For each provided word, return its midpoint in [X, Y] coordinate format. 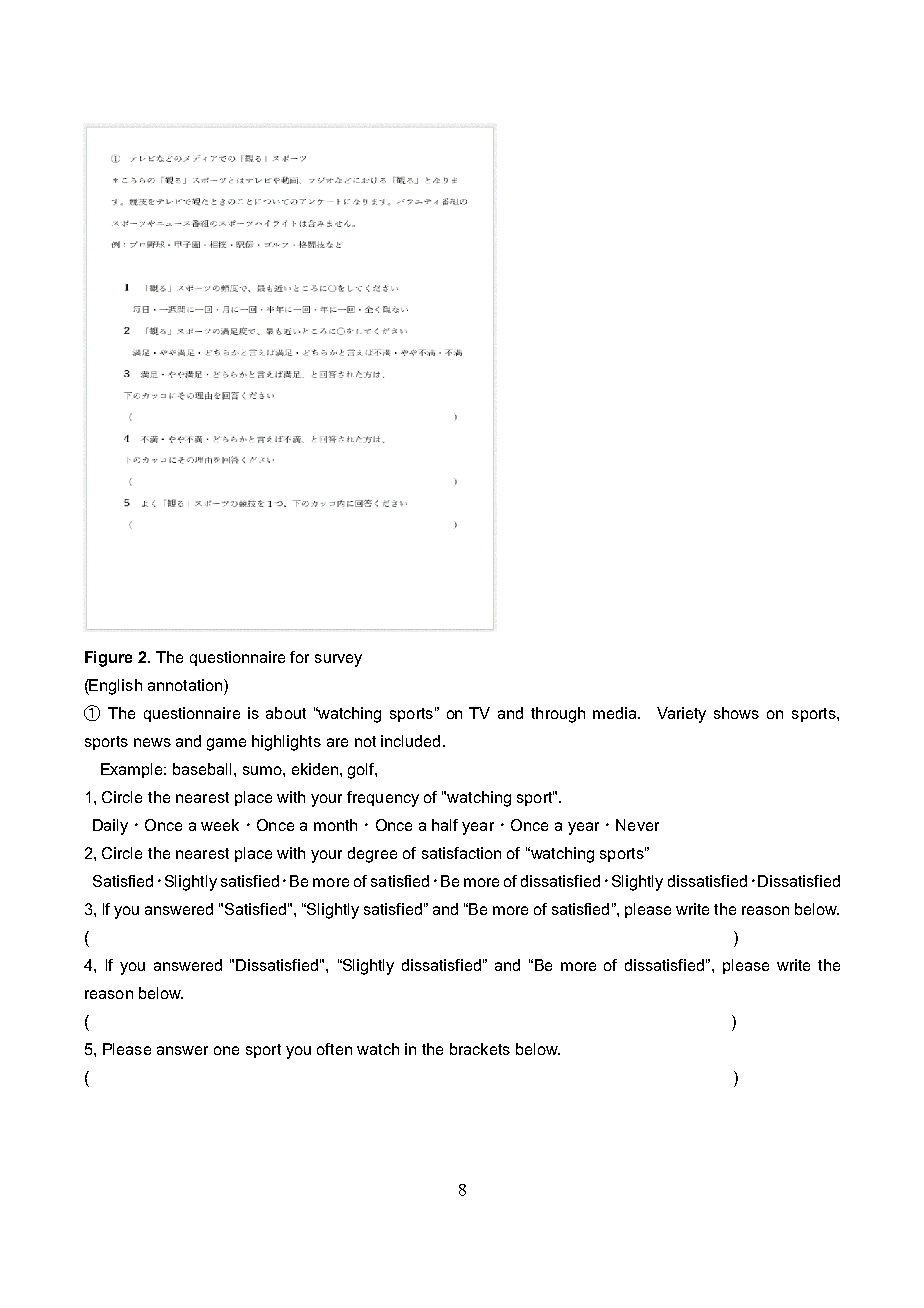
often [334, 1049]
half [445, 825]
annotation [186, 685]
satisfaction [461, 853]
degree [372, 855]
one [226, 1050]
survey [338, 660]
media [616, 713]
